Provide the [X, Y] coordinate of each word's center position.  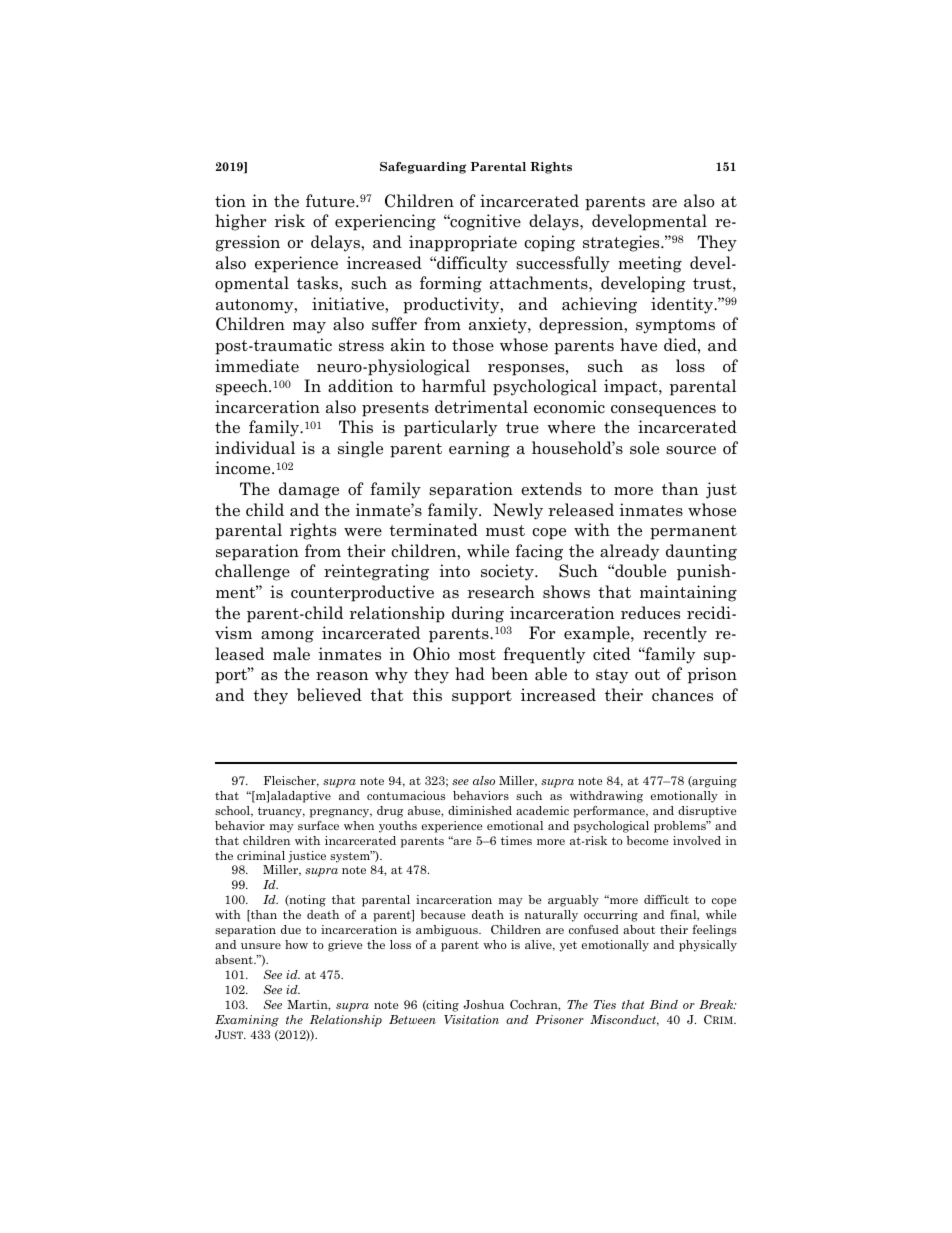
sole [644, 448]
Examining [247, 1021]
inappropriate [463, 243]
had [470, 674]
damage [309, 490]
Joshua [483, 1004]
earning [479, 449]
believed [329, 695]
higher [241, 222]
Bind [663, 1004]
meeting [650, 264]
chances [682, 695]
